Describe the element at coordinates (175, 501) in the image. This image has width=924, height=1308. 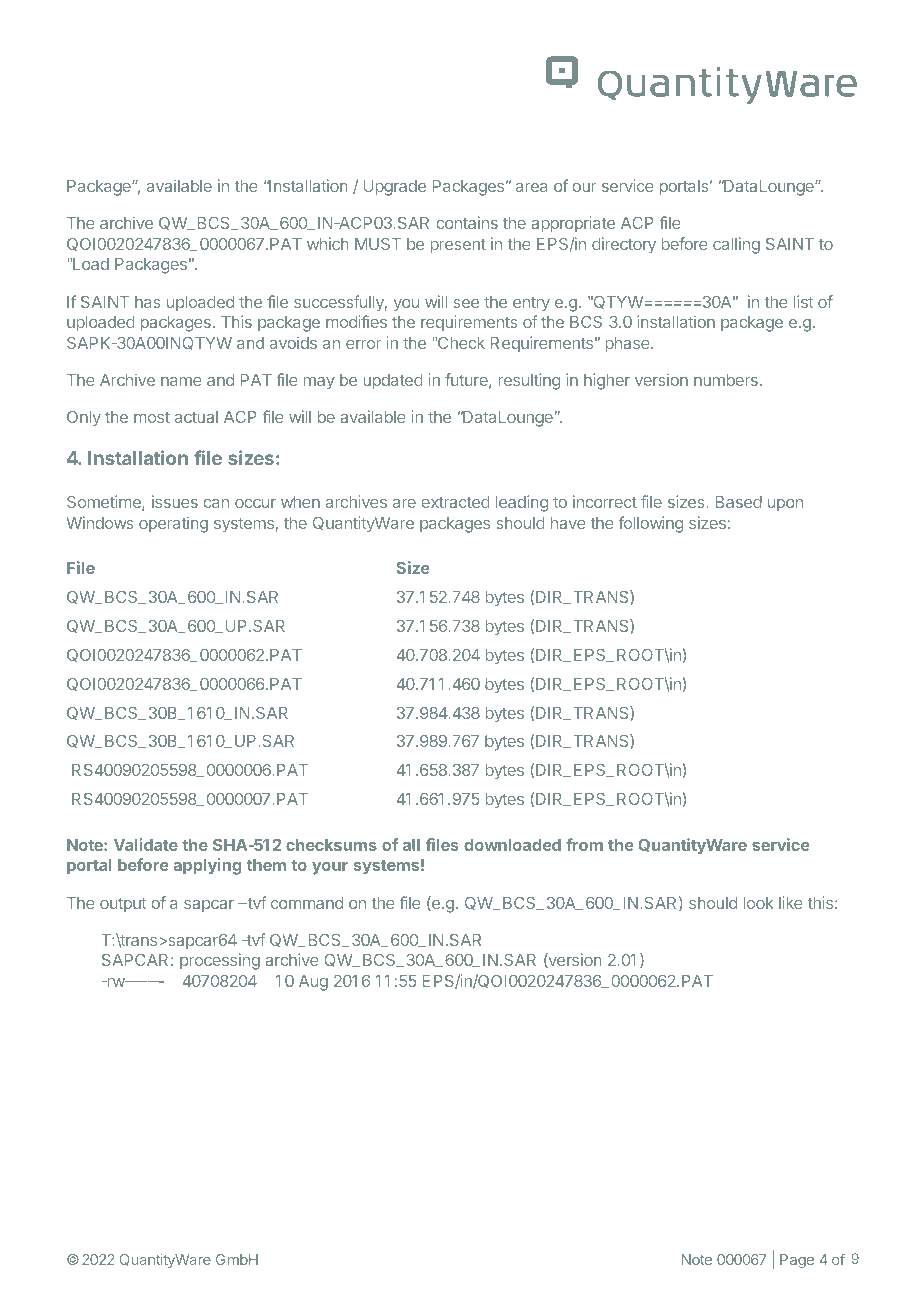
I see `issues` at that location.
